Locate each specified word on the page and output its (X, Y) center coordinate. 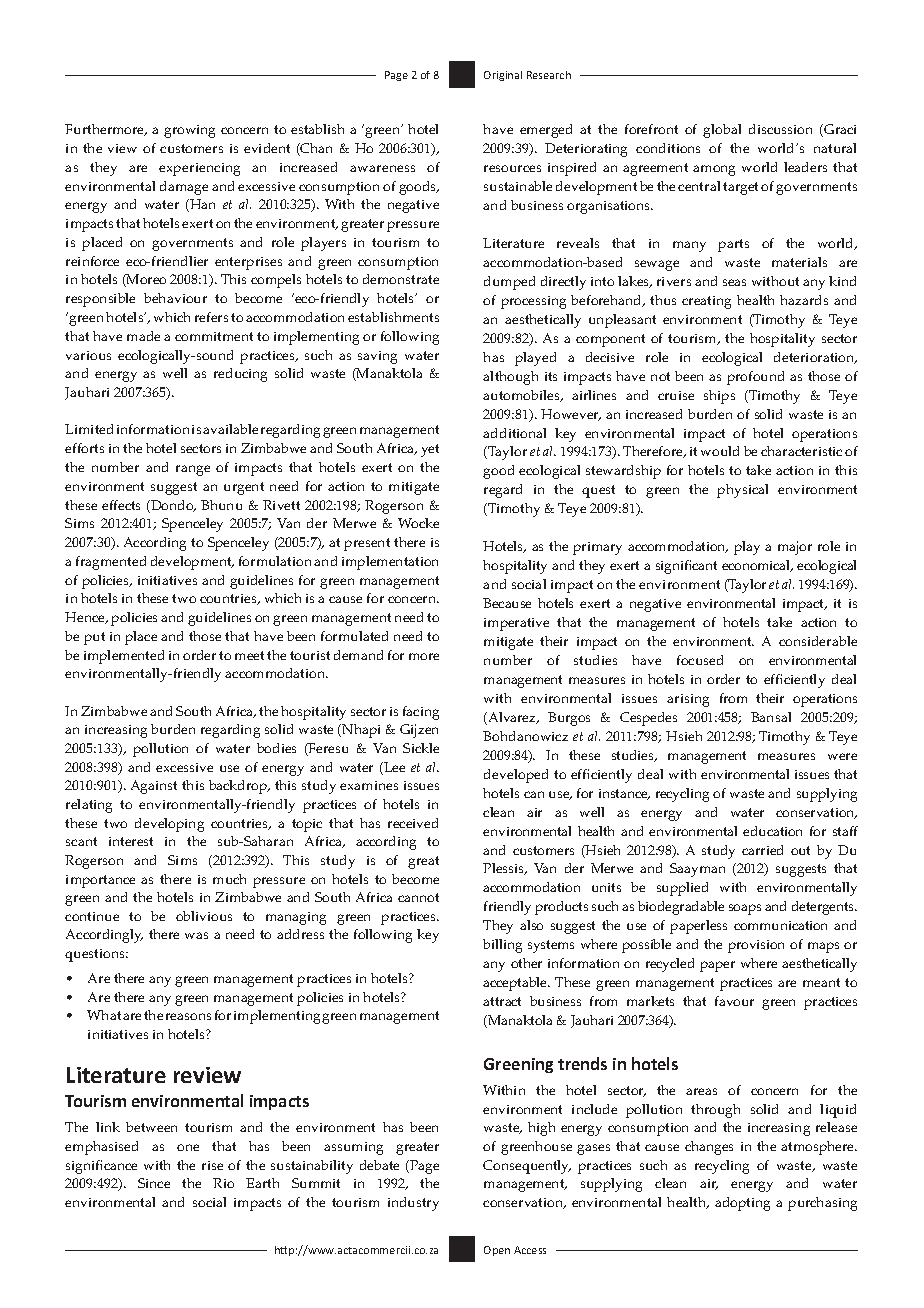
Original (503, 76)
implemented (124, 657)
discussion (780, 129)
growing (189, 131)
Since (154, 1183)
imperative (516, 624)
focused (700, 660)
